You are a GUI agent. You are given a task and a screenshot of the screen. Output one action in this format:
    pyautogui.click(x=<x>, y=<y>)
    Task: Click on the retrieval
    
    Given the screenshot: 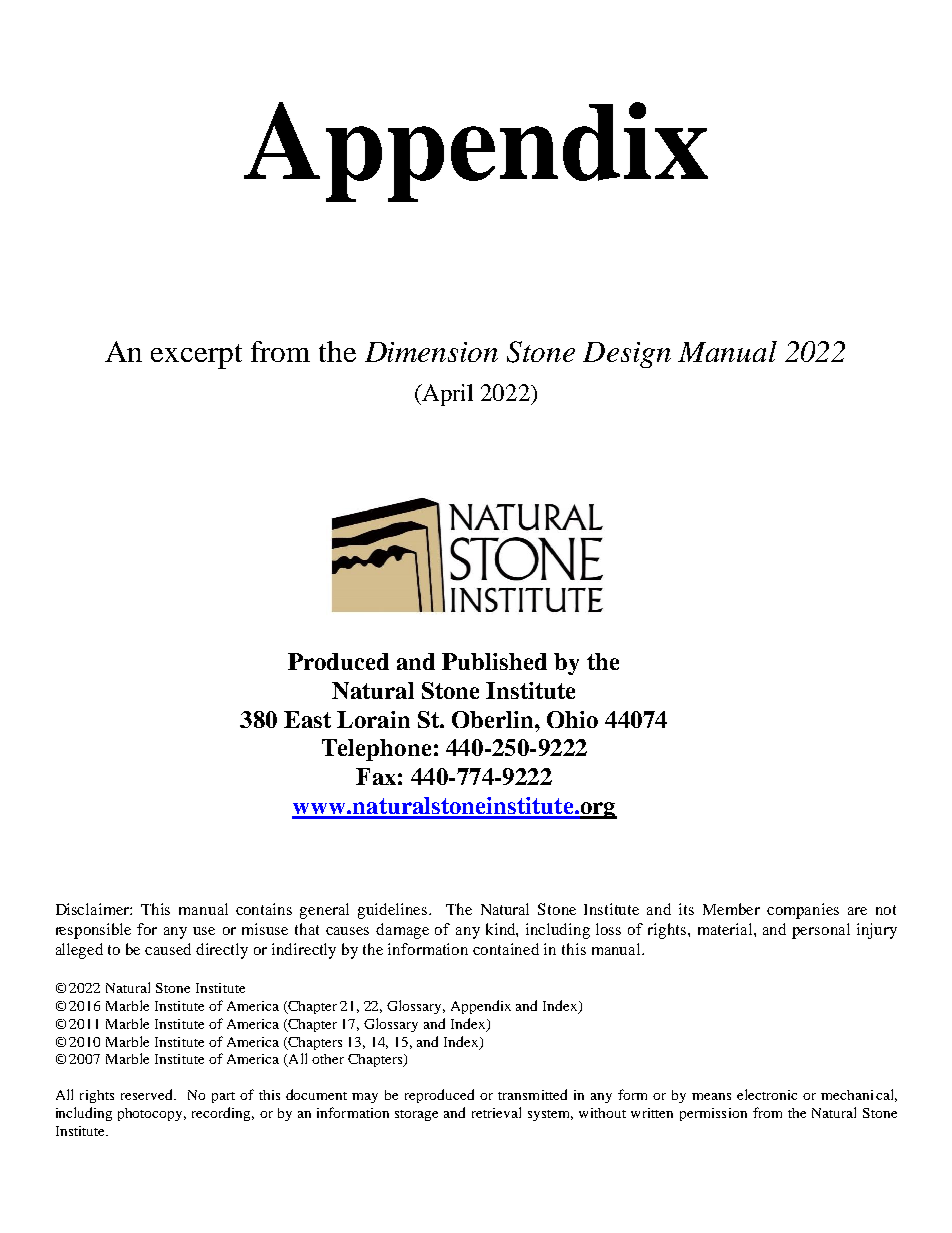 What is the action you would take?
    pyautogui.click(x=496, y=1112)
